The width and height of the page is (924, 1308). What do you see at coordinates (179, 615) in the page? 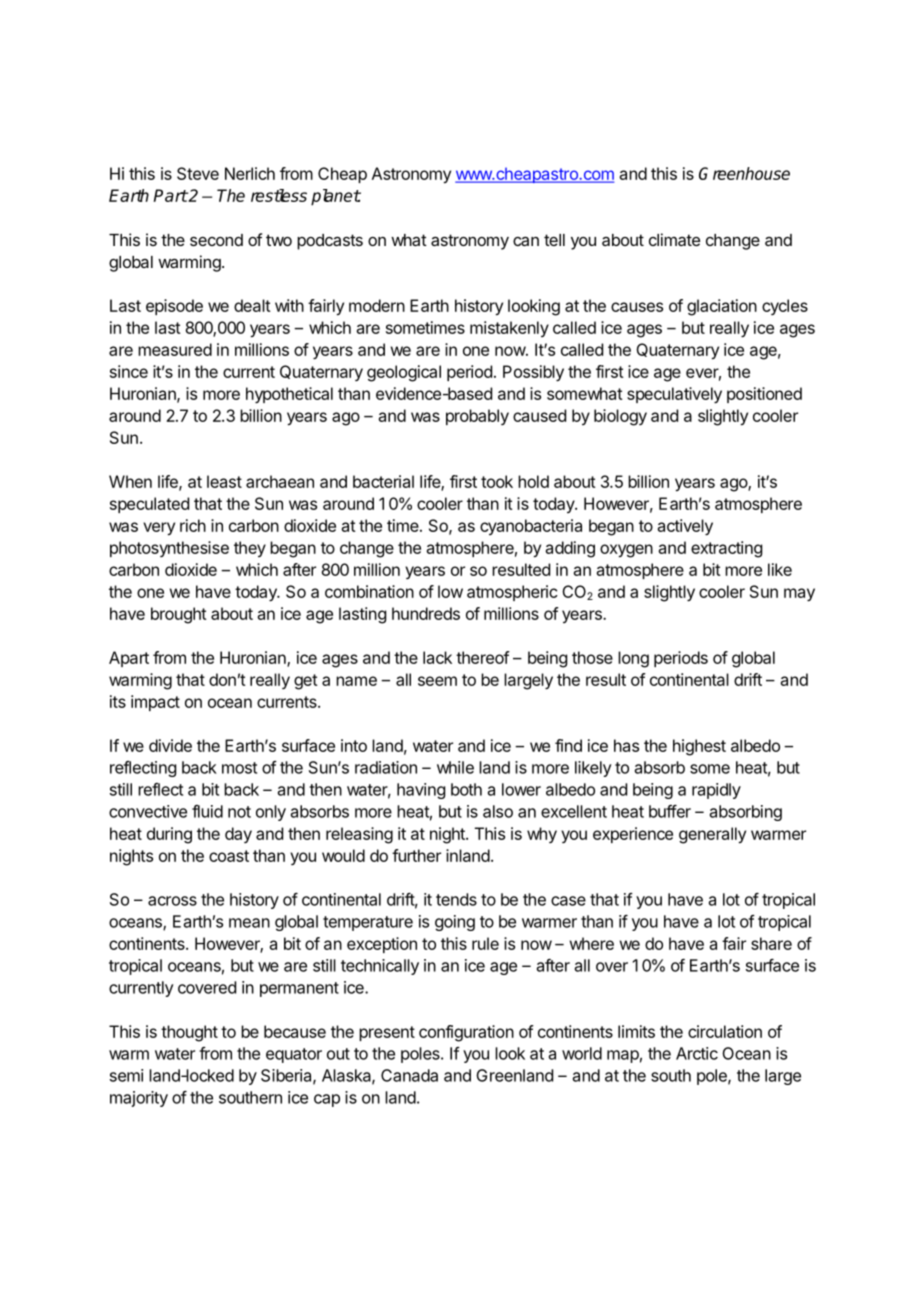
I see `brought` at bounding box center [179, 615].
